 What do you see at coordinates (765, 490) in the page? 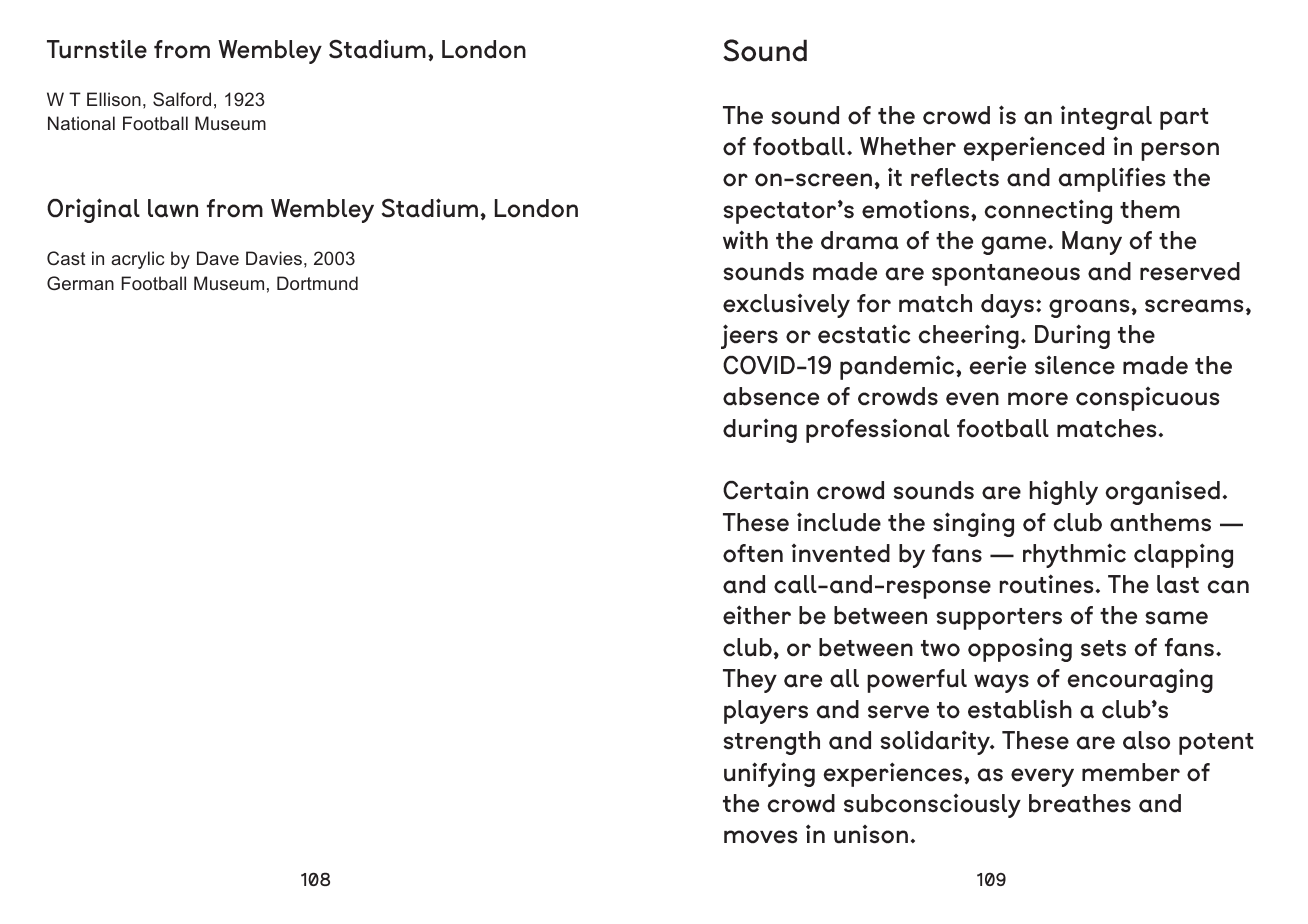
I see `Certain` at bounding box center [765, 490].
